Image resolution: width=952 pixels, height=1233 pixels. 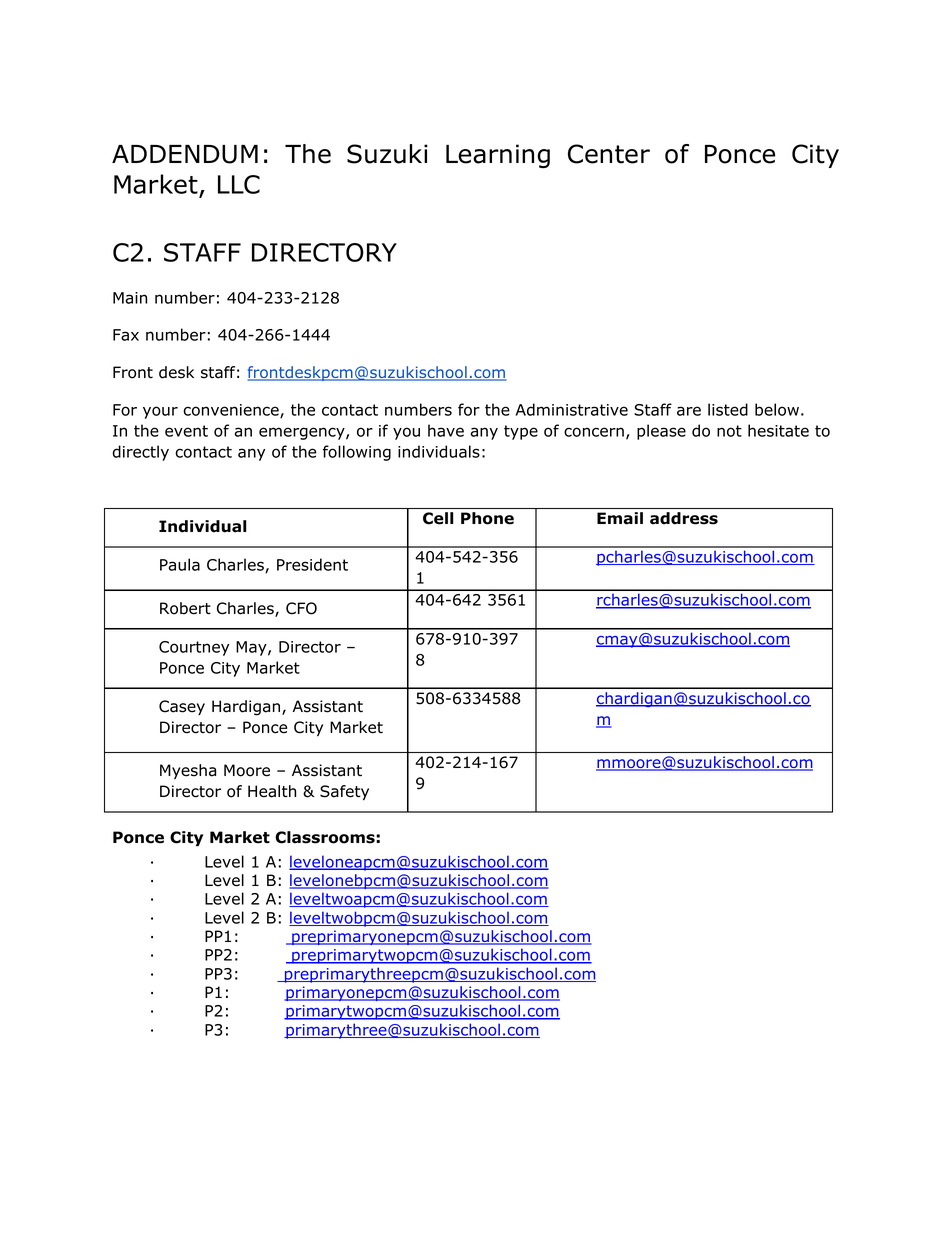 What do you see at coordinates (272, 791) in the image?
I see `Health` at bounding box center [272, 791].
